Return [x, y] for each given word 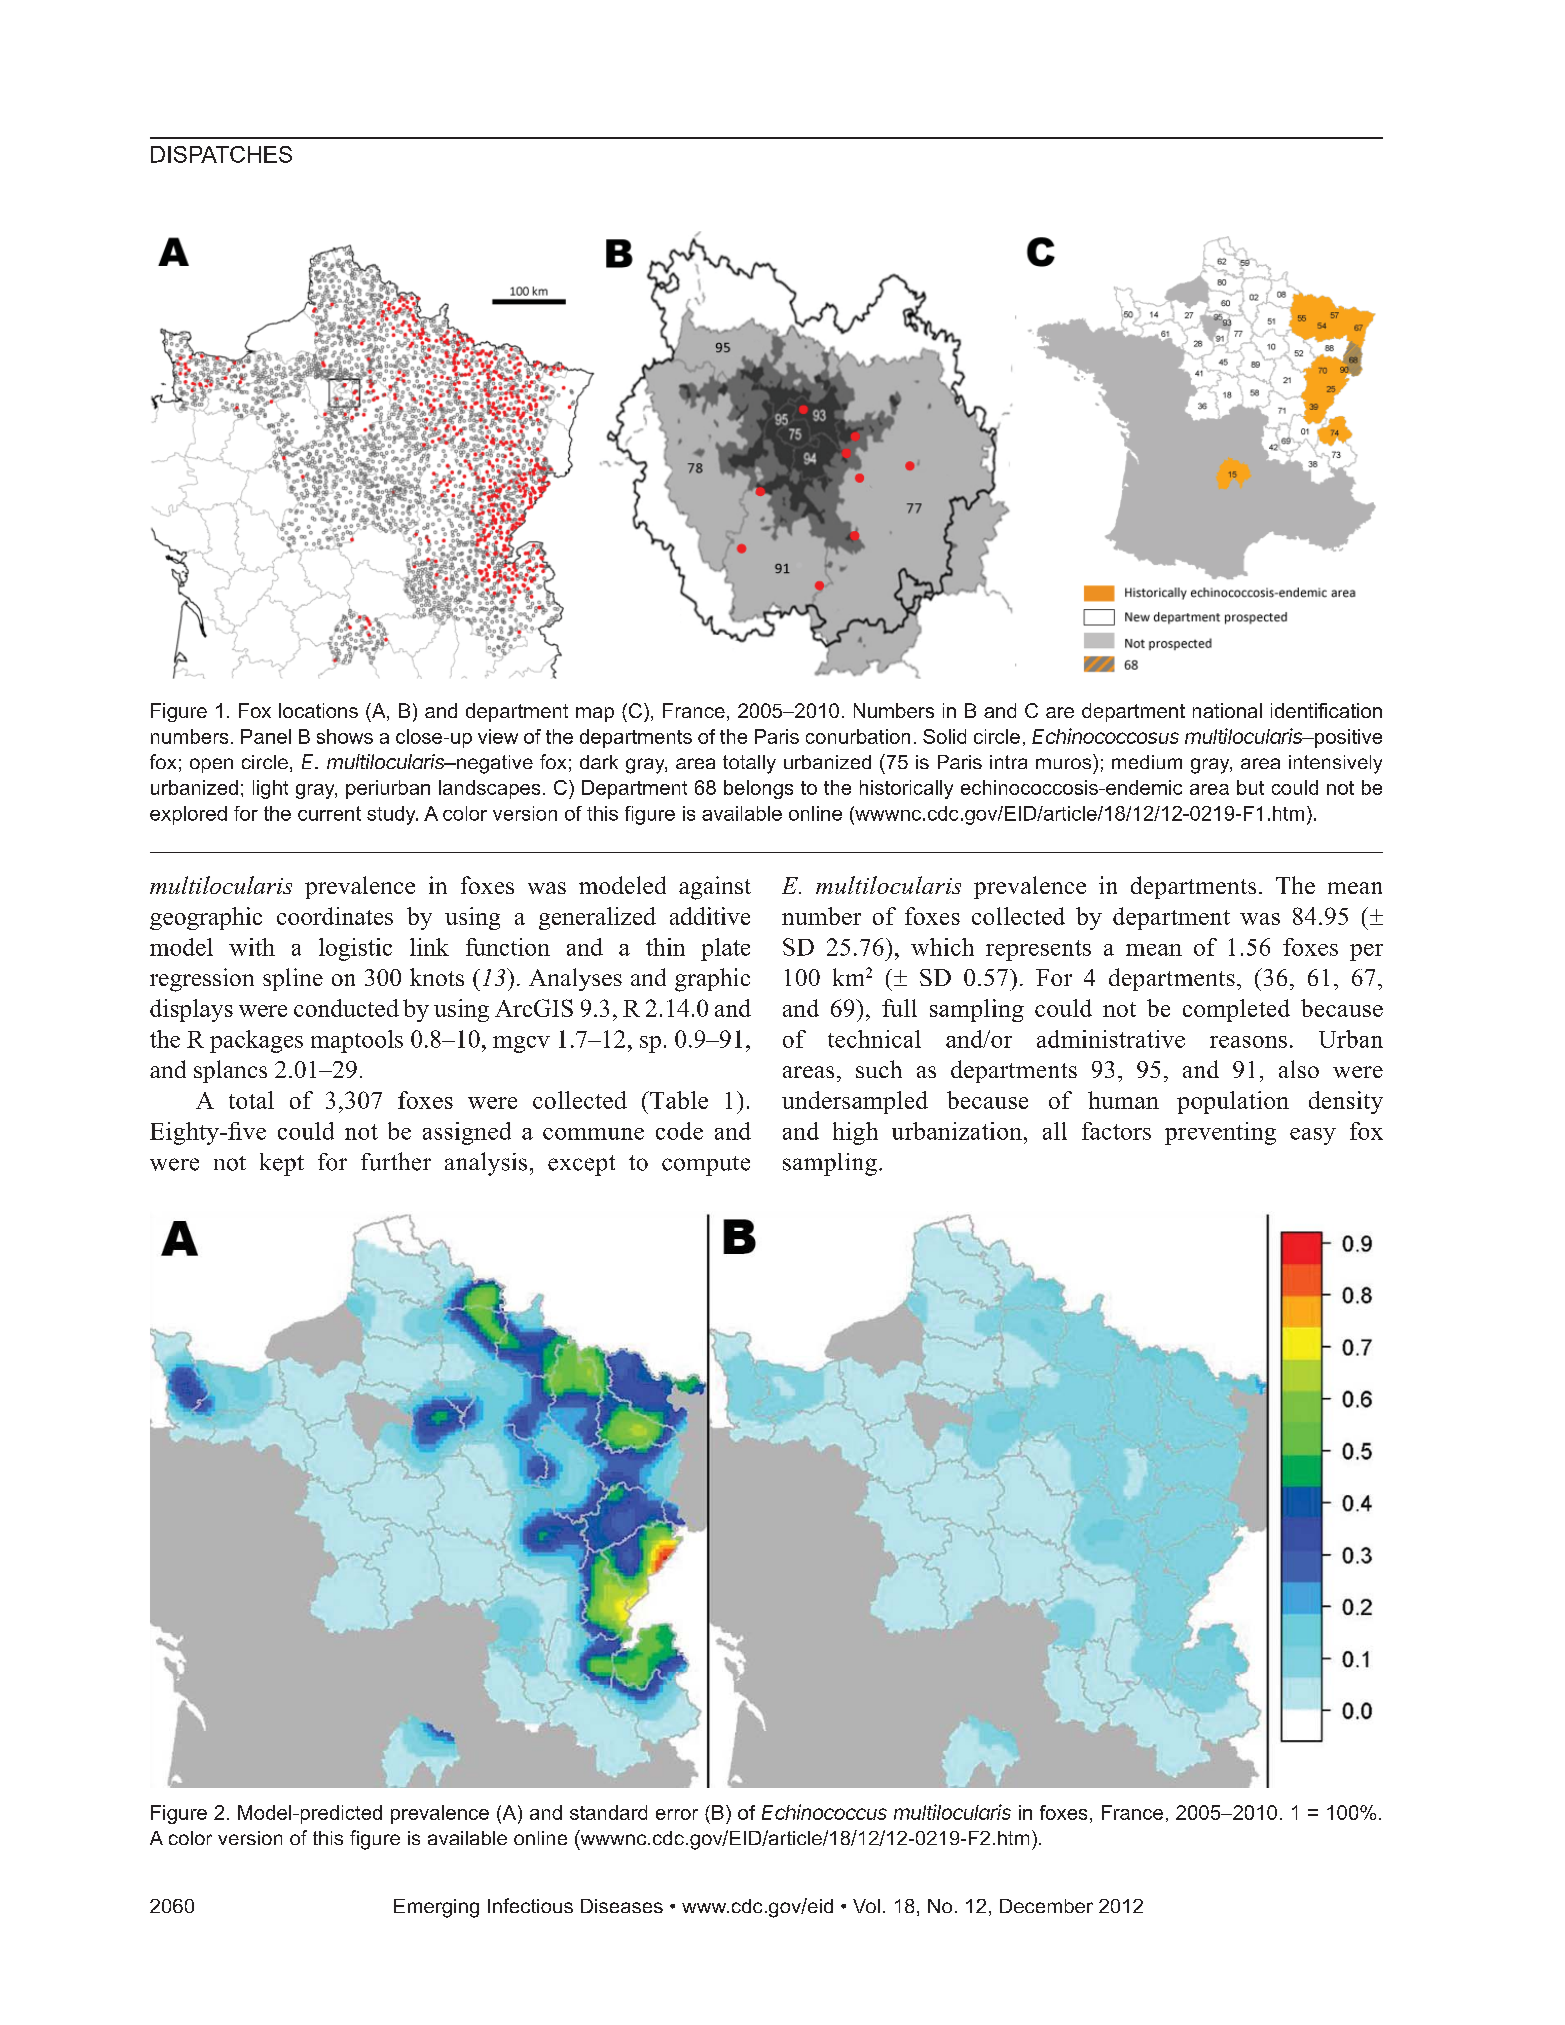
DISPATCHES [221, 154]
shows [345, 736]
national [1227, 710]
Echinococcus [824, 1812]
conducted [346, 1008]
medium [1147, 762]
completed [1236, 1010]
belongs [758, 789]
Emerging [436, 1908]
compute [706, 1166]
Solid [944, 736]
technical [874, 1039]
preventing [1220, 1133]
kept [282, 1164]
